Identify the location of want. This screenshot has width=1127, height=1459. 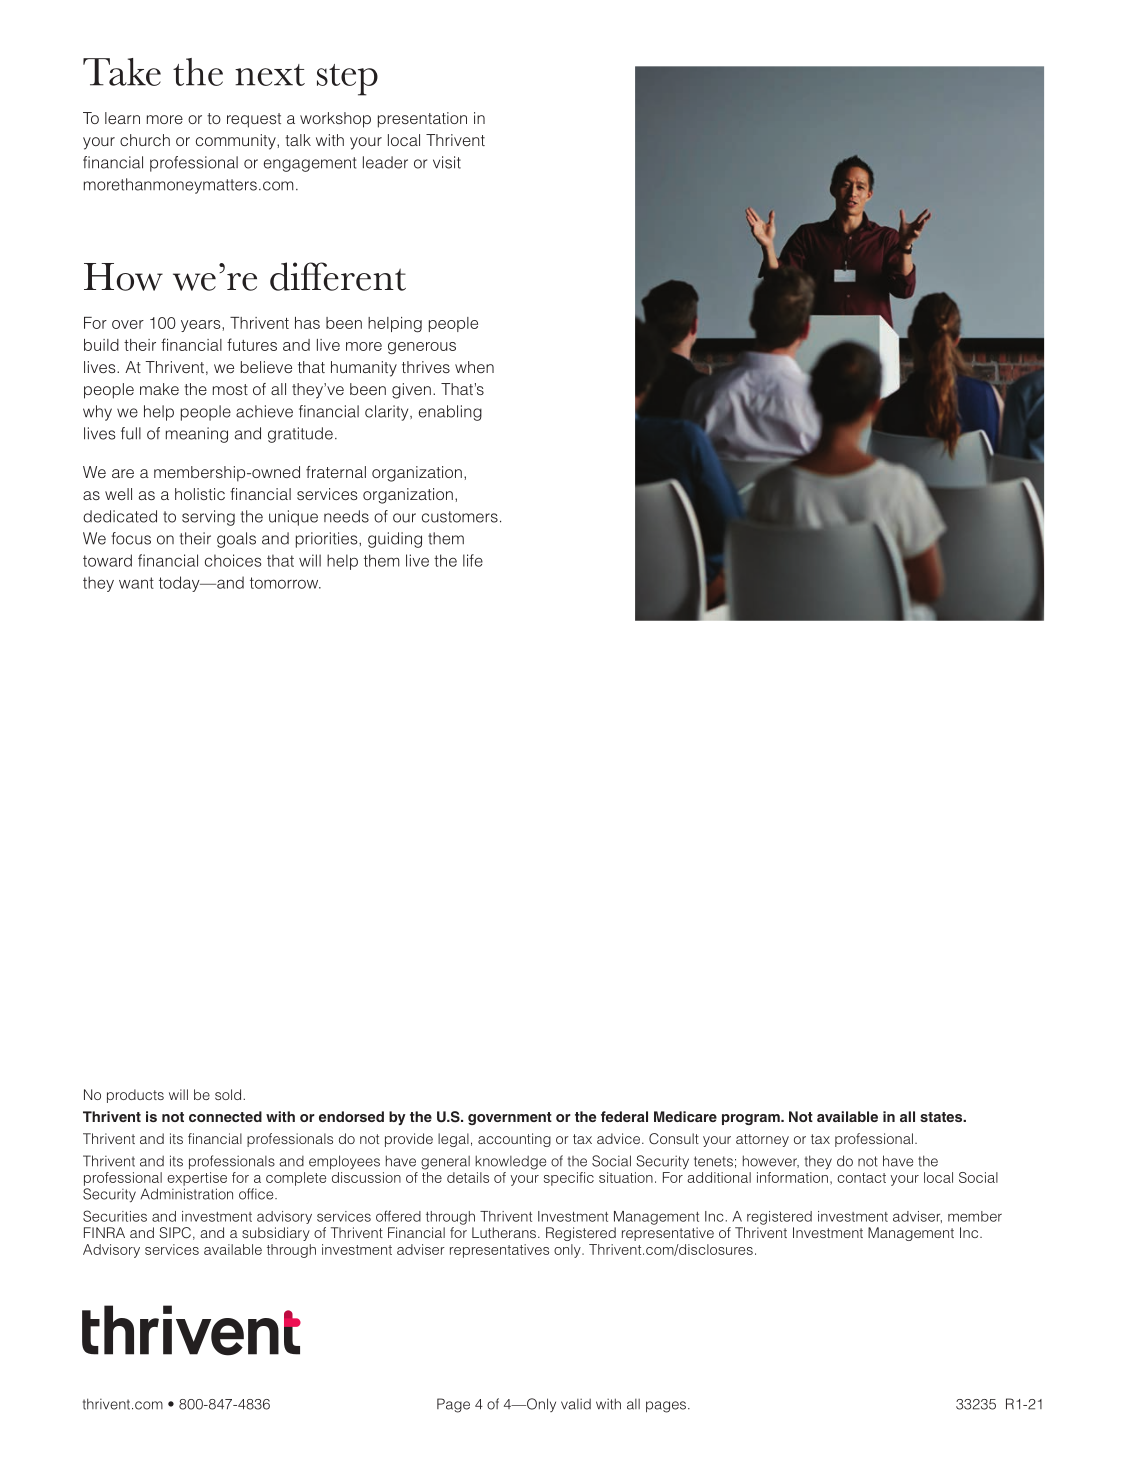
(136, 583).
